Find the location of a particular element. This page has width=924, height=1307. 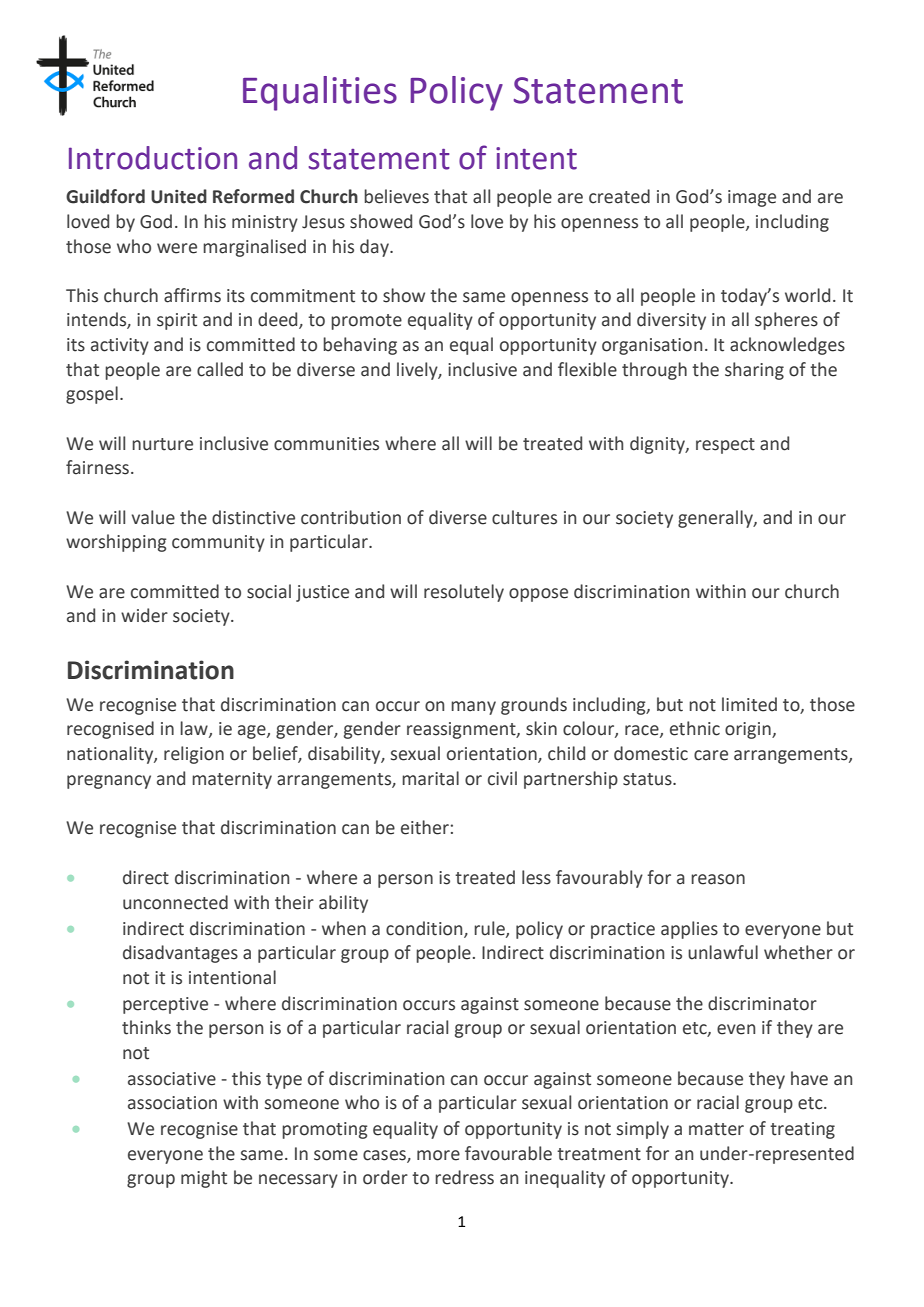

community is located at coordinates (218, 543).
